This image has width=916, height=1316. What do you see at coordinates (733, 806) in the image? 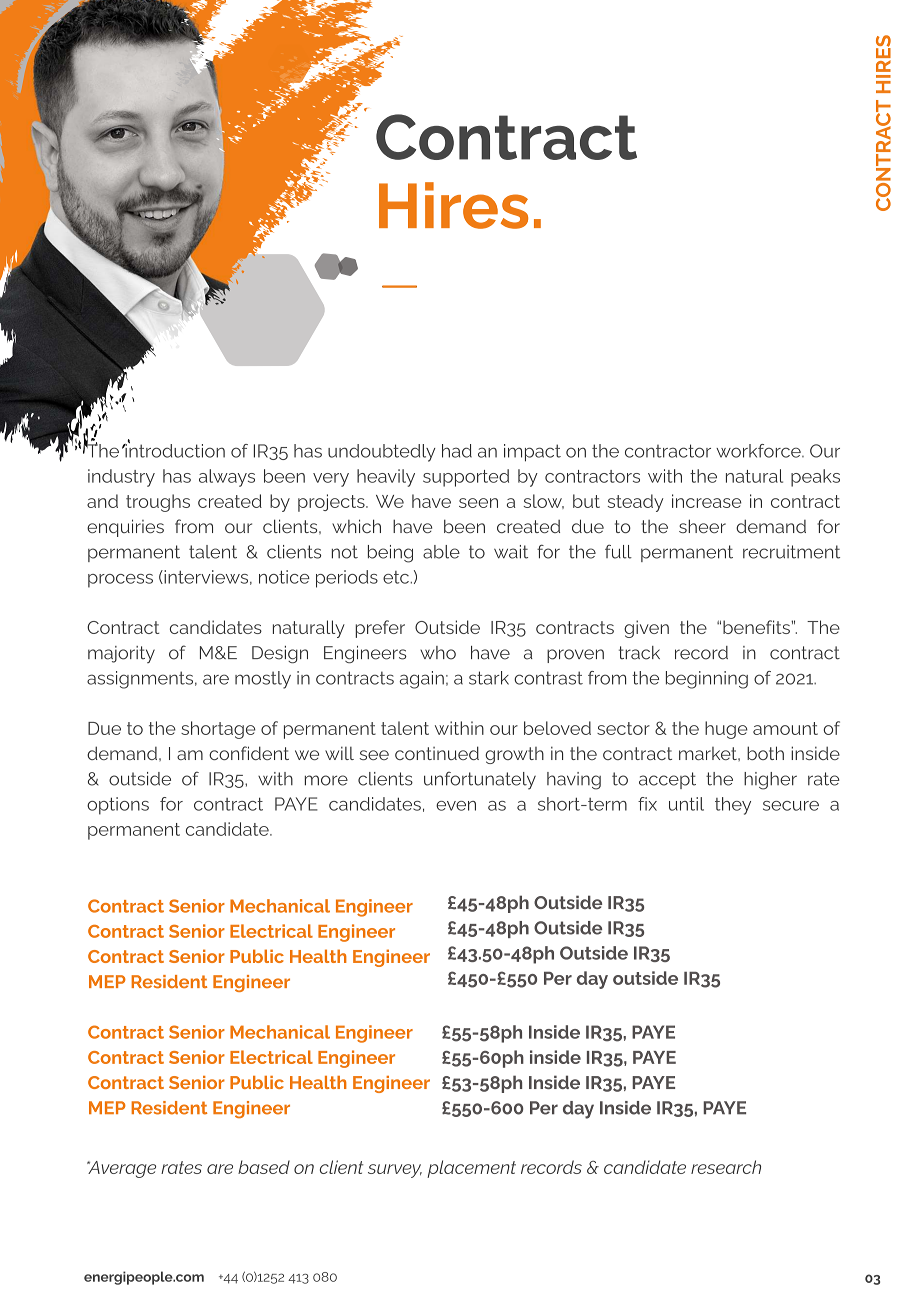
I see `they` at bounding box center [733, 806].
